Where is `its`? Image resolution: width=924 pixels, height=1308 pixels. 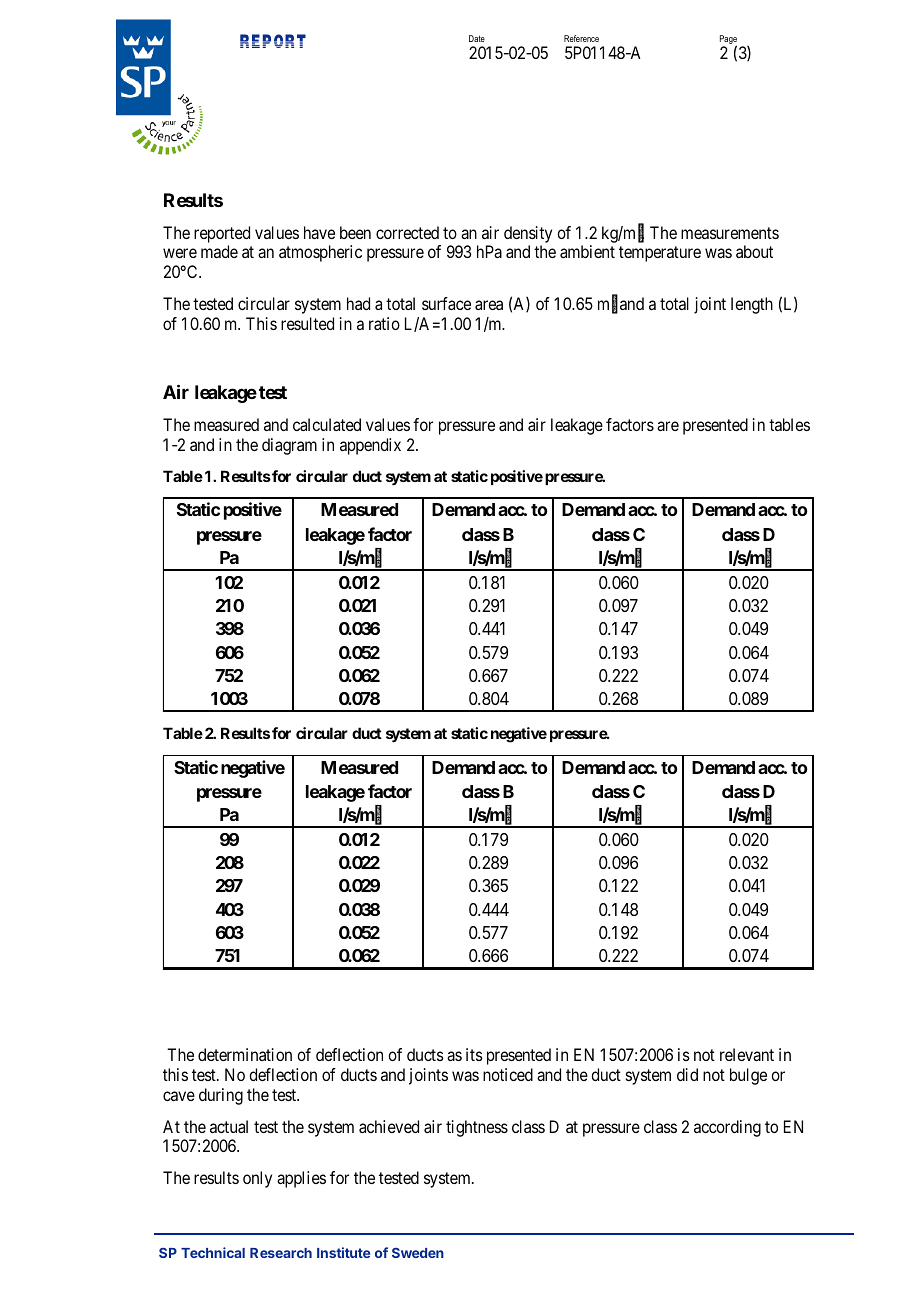
its is located at coordinates (474, 1054).
